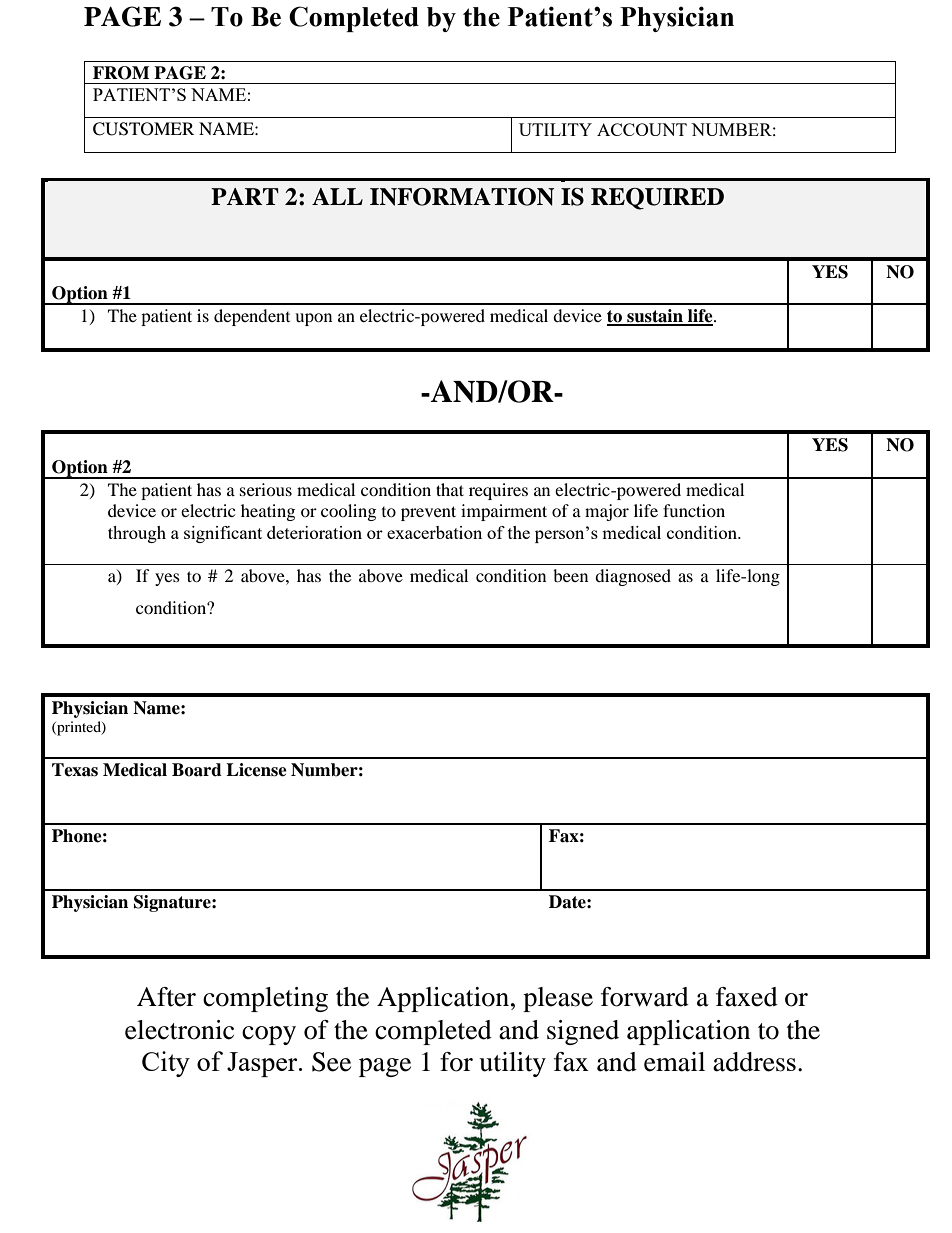 The image size is (952, 1233). I want to click on Board, so click(197, 770).
